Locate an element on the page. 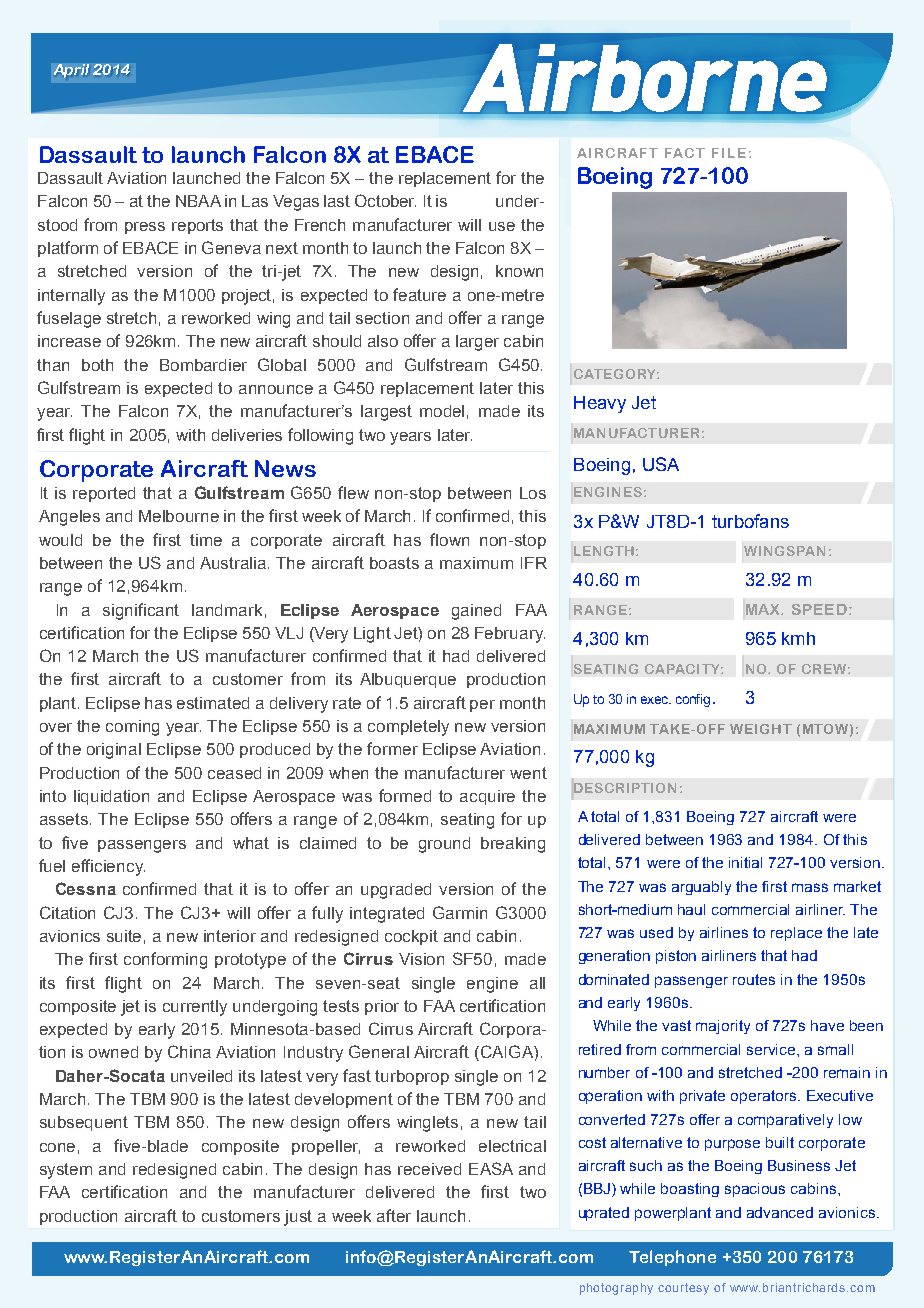 The image size is (924, 1308). Heavy is located at coordinates (600, 404).
